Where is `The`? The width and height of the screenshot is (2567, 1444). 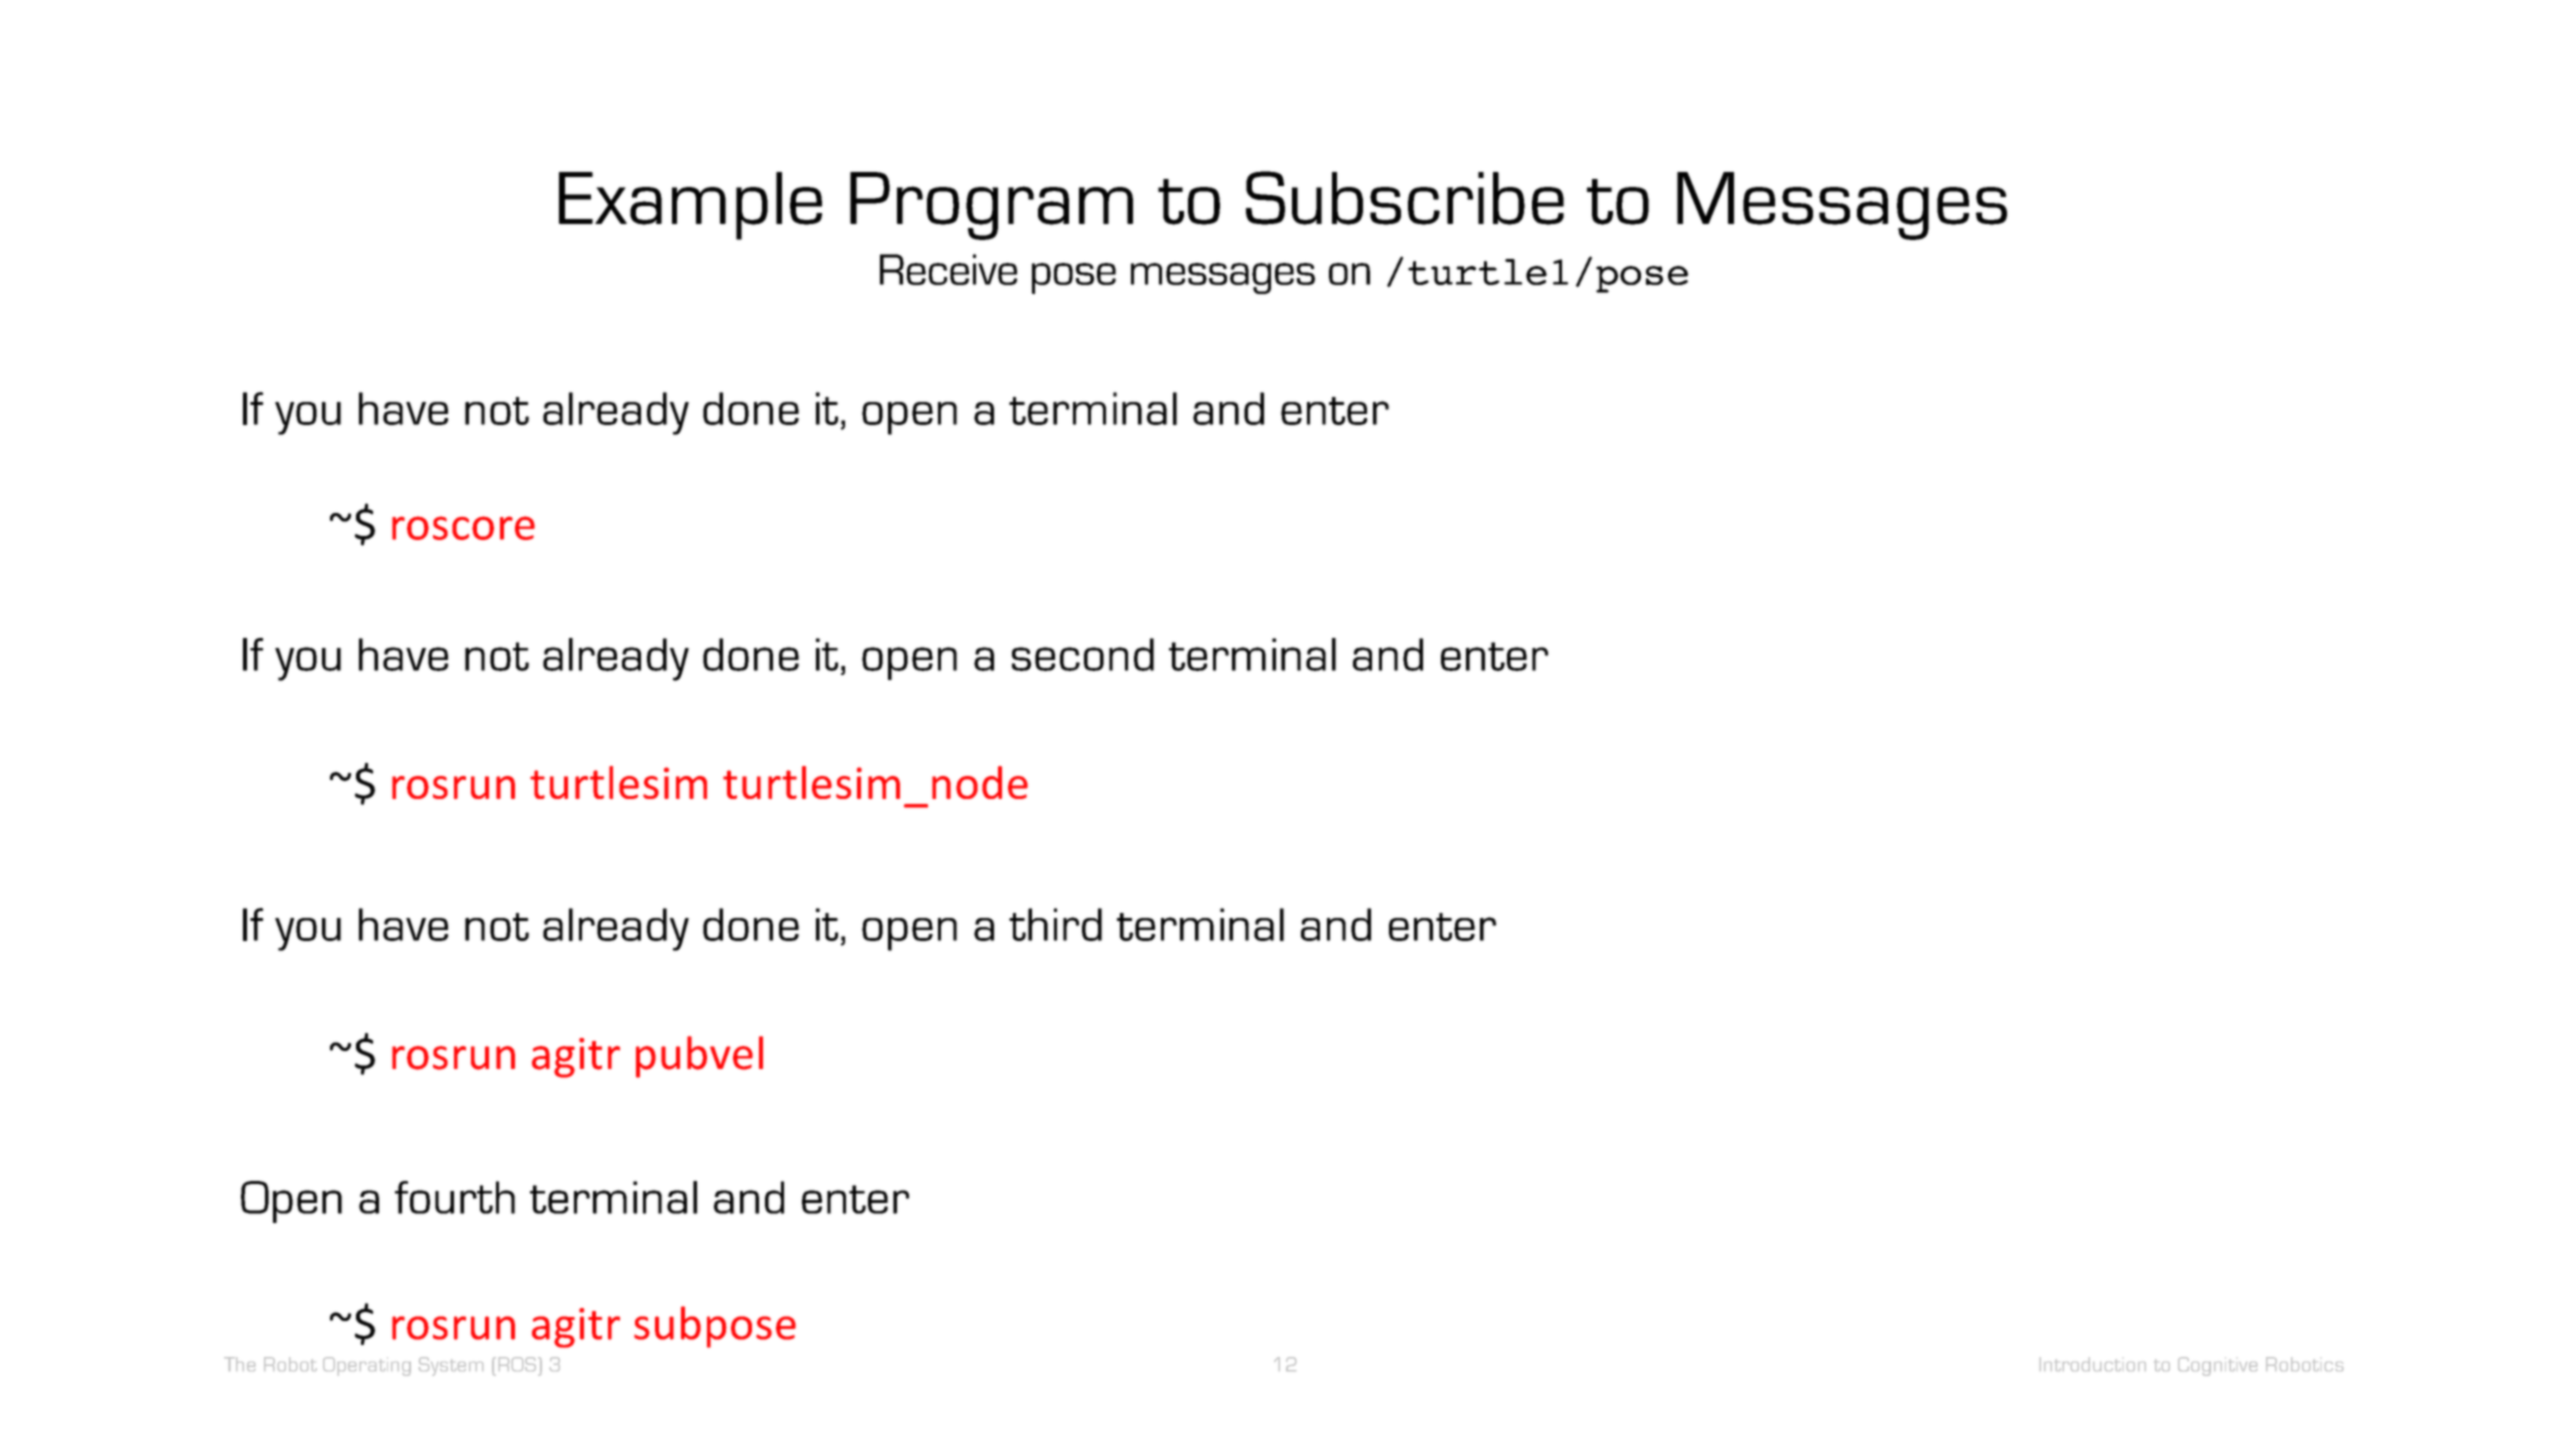
The is located at coordinates (239, 1364).
